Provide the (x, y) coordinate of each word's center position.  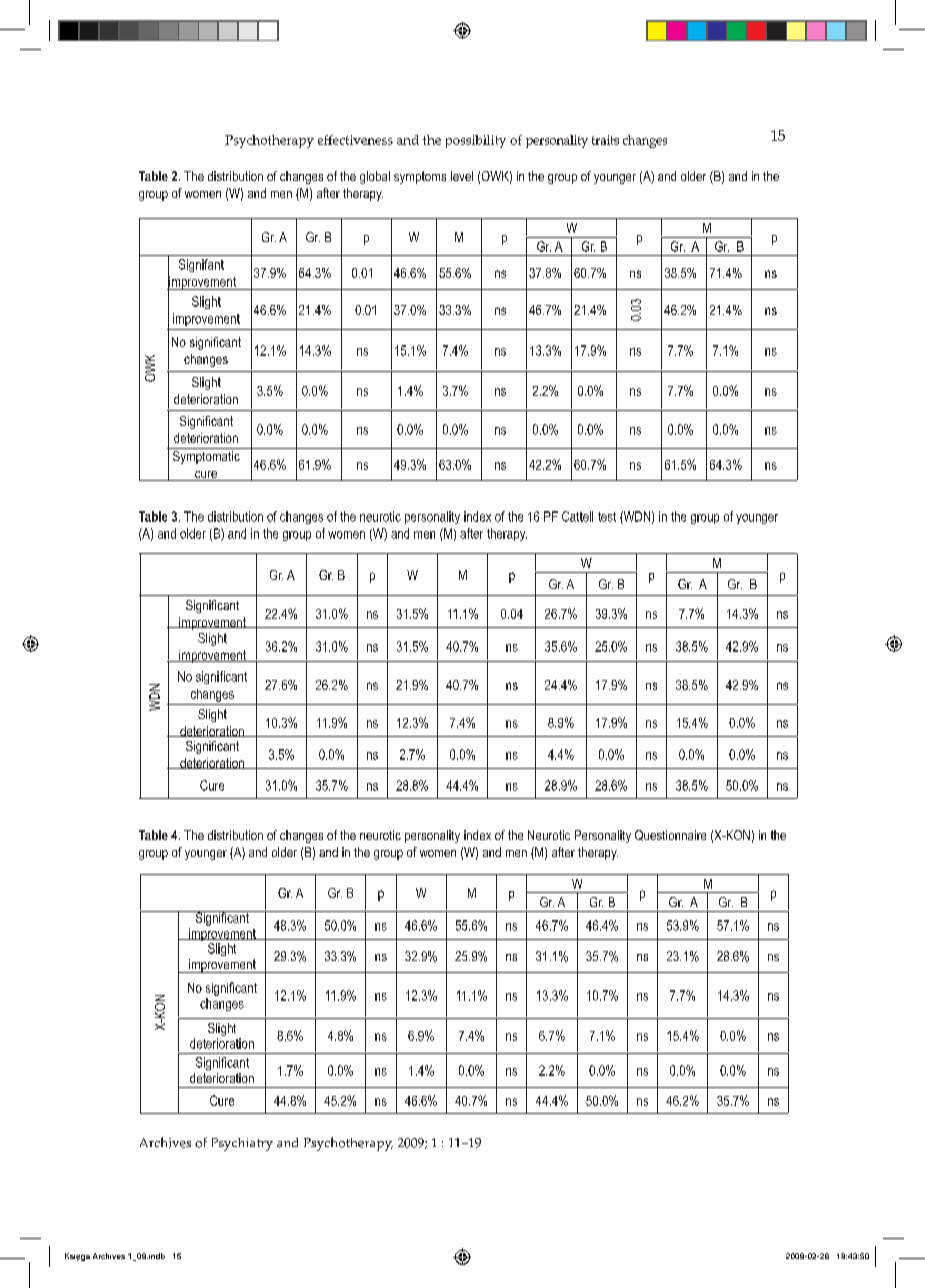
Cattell (577, 516)
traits (605, 140)
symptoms (420, 177)
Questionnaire (670, 835)
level (462, 176)
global (375, 177)
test (607, 517)
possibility (476, 141)
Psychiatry (242, 1144)
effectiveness (355, 140)
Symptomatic (206, 456)
